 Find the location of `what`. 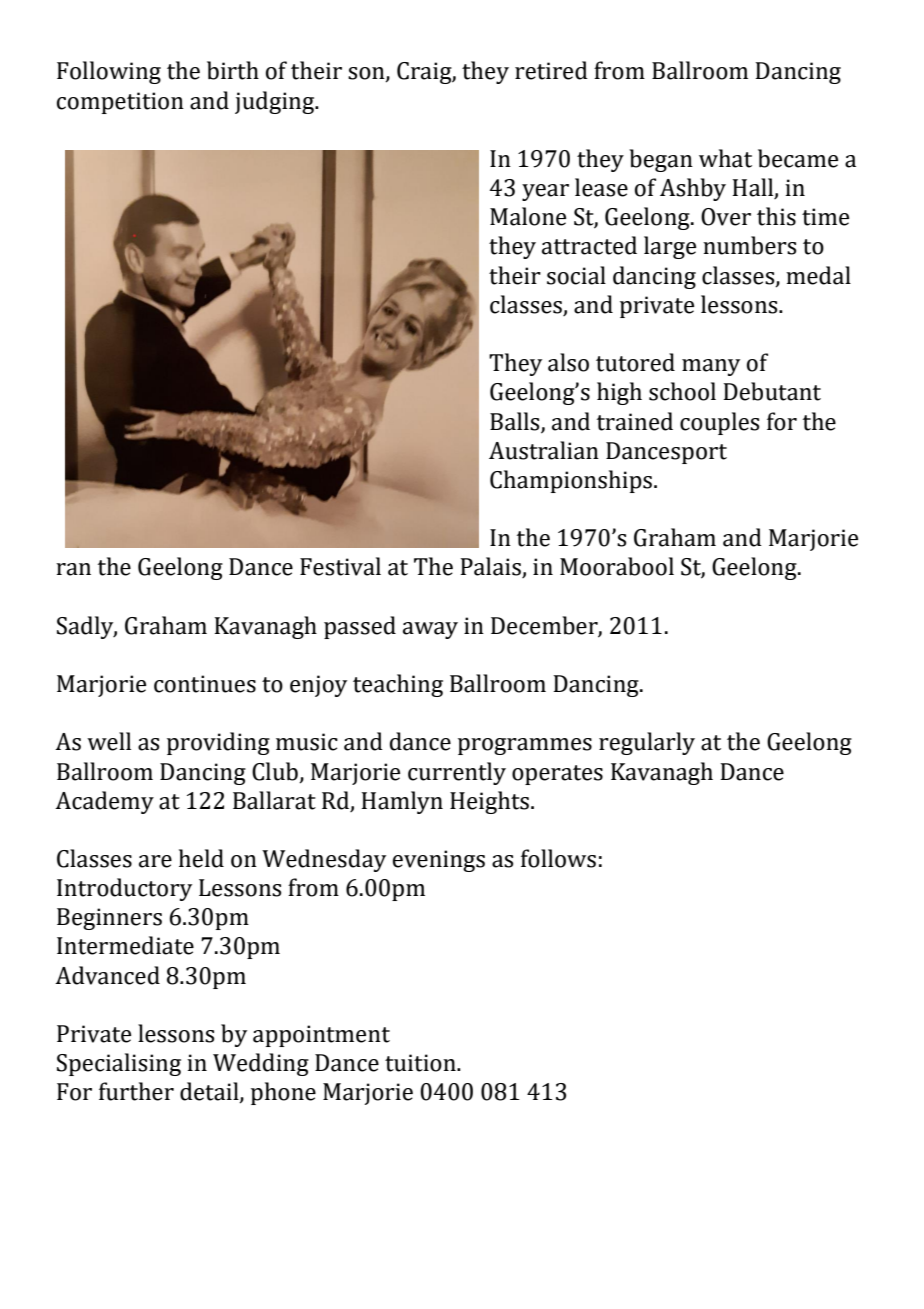

what is located at coordinates (725, 158).
